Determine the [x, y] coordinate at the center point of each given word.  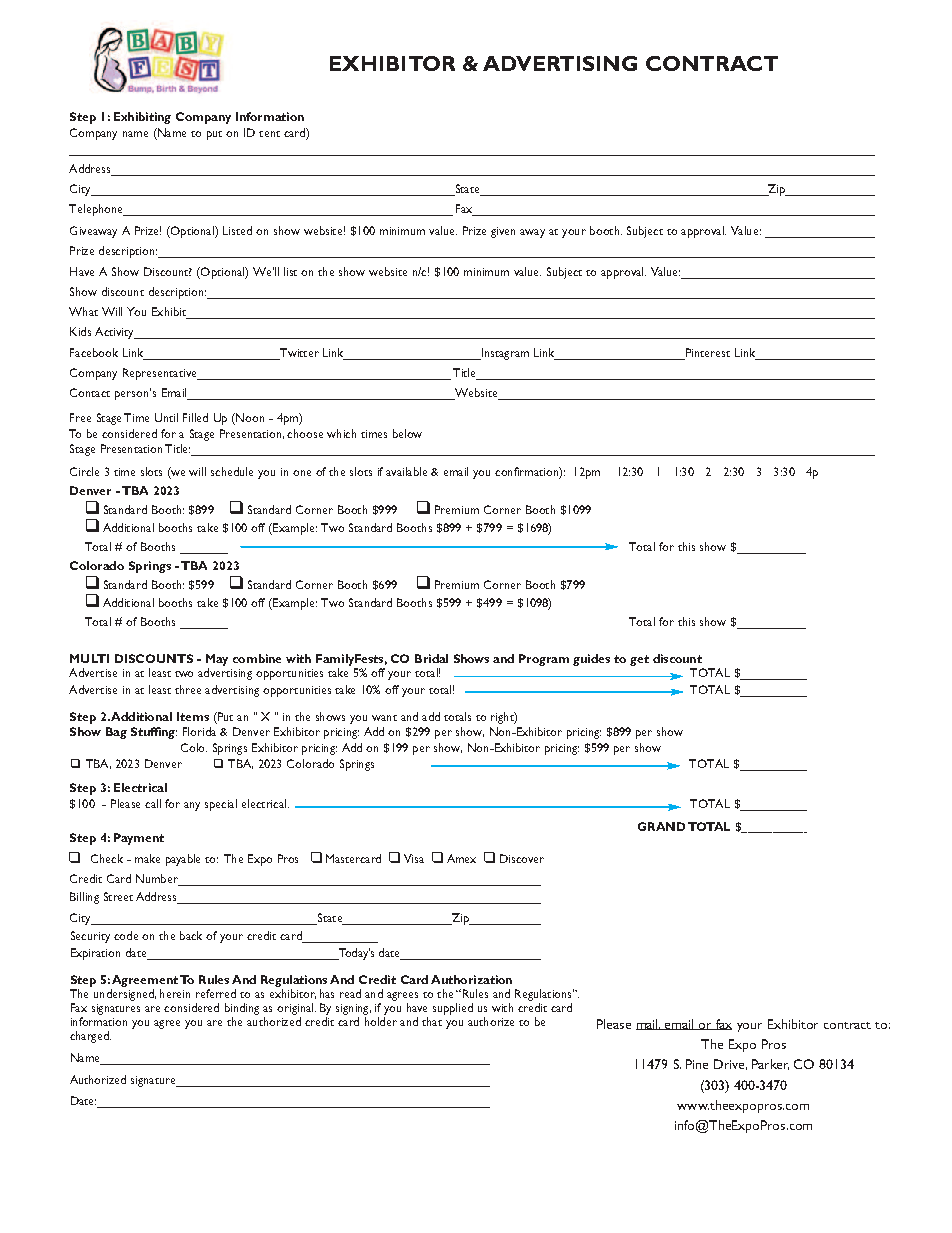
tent [269, 134]
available [406, 471]
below [407, 433]
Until [166, 417]
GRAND [661, 826]
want [384, 718]
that [432, 1021]
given [503, 232]
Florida [199, 731]
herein [175, 993]
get [639, 660]
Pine [697, 1064]
